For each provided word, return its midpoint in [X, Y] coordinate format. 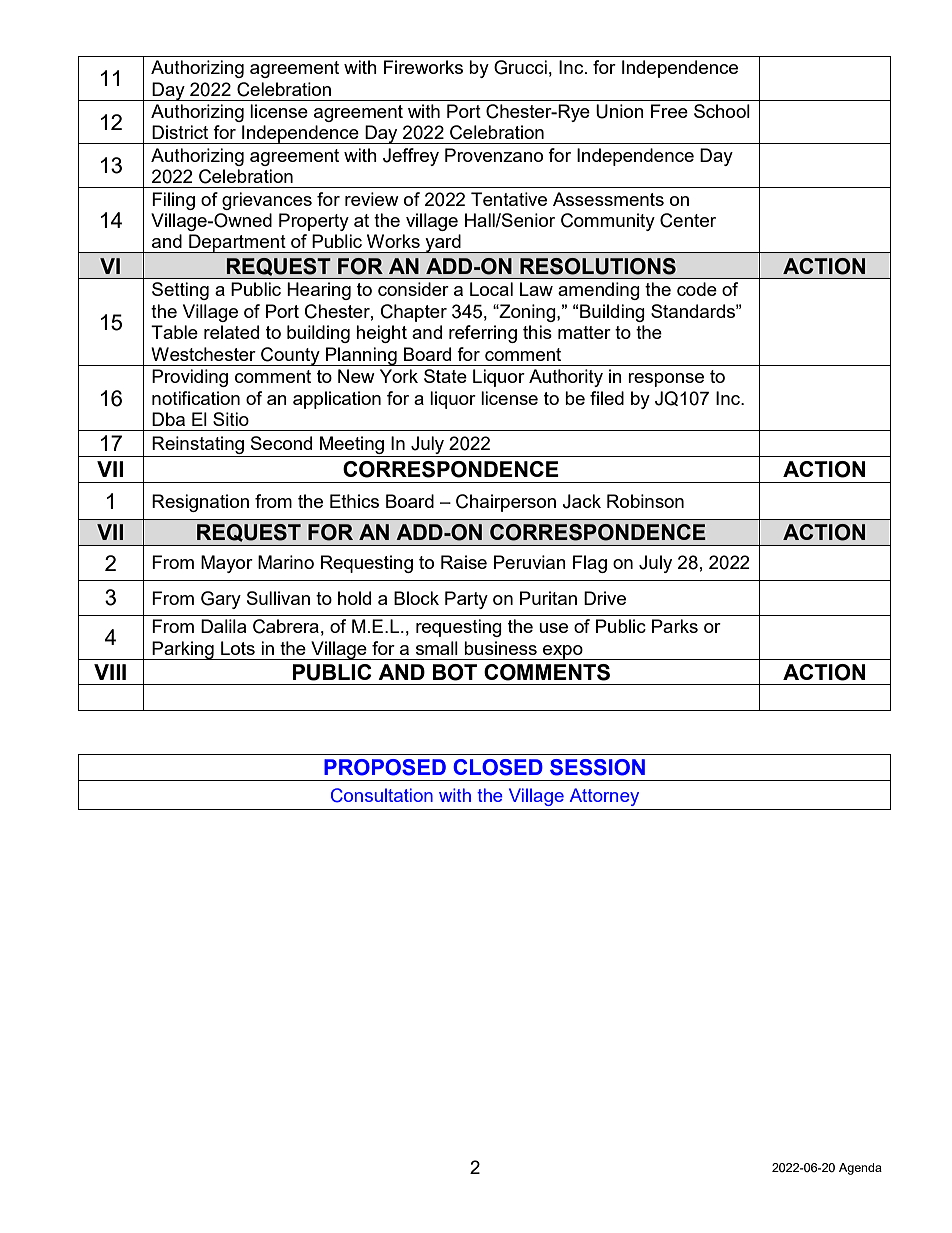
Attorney [604, 797]
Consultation [382, 795]
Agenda [860, 1169]
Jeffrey [411, 157]
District [180, 132]
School [722, 111]
